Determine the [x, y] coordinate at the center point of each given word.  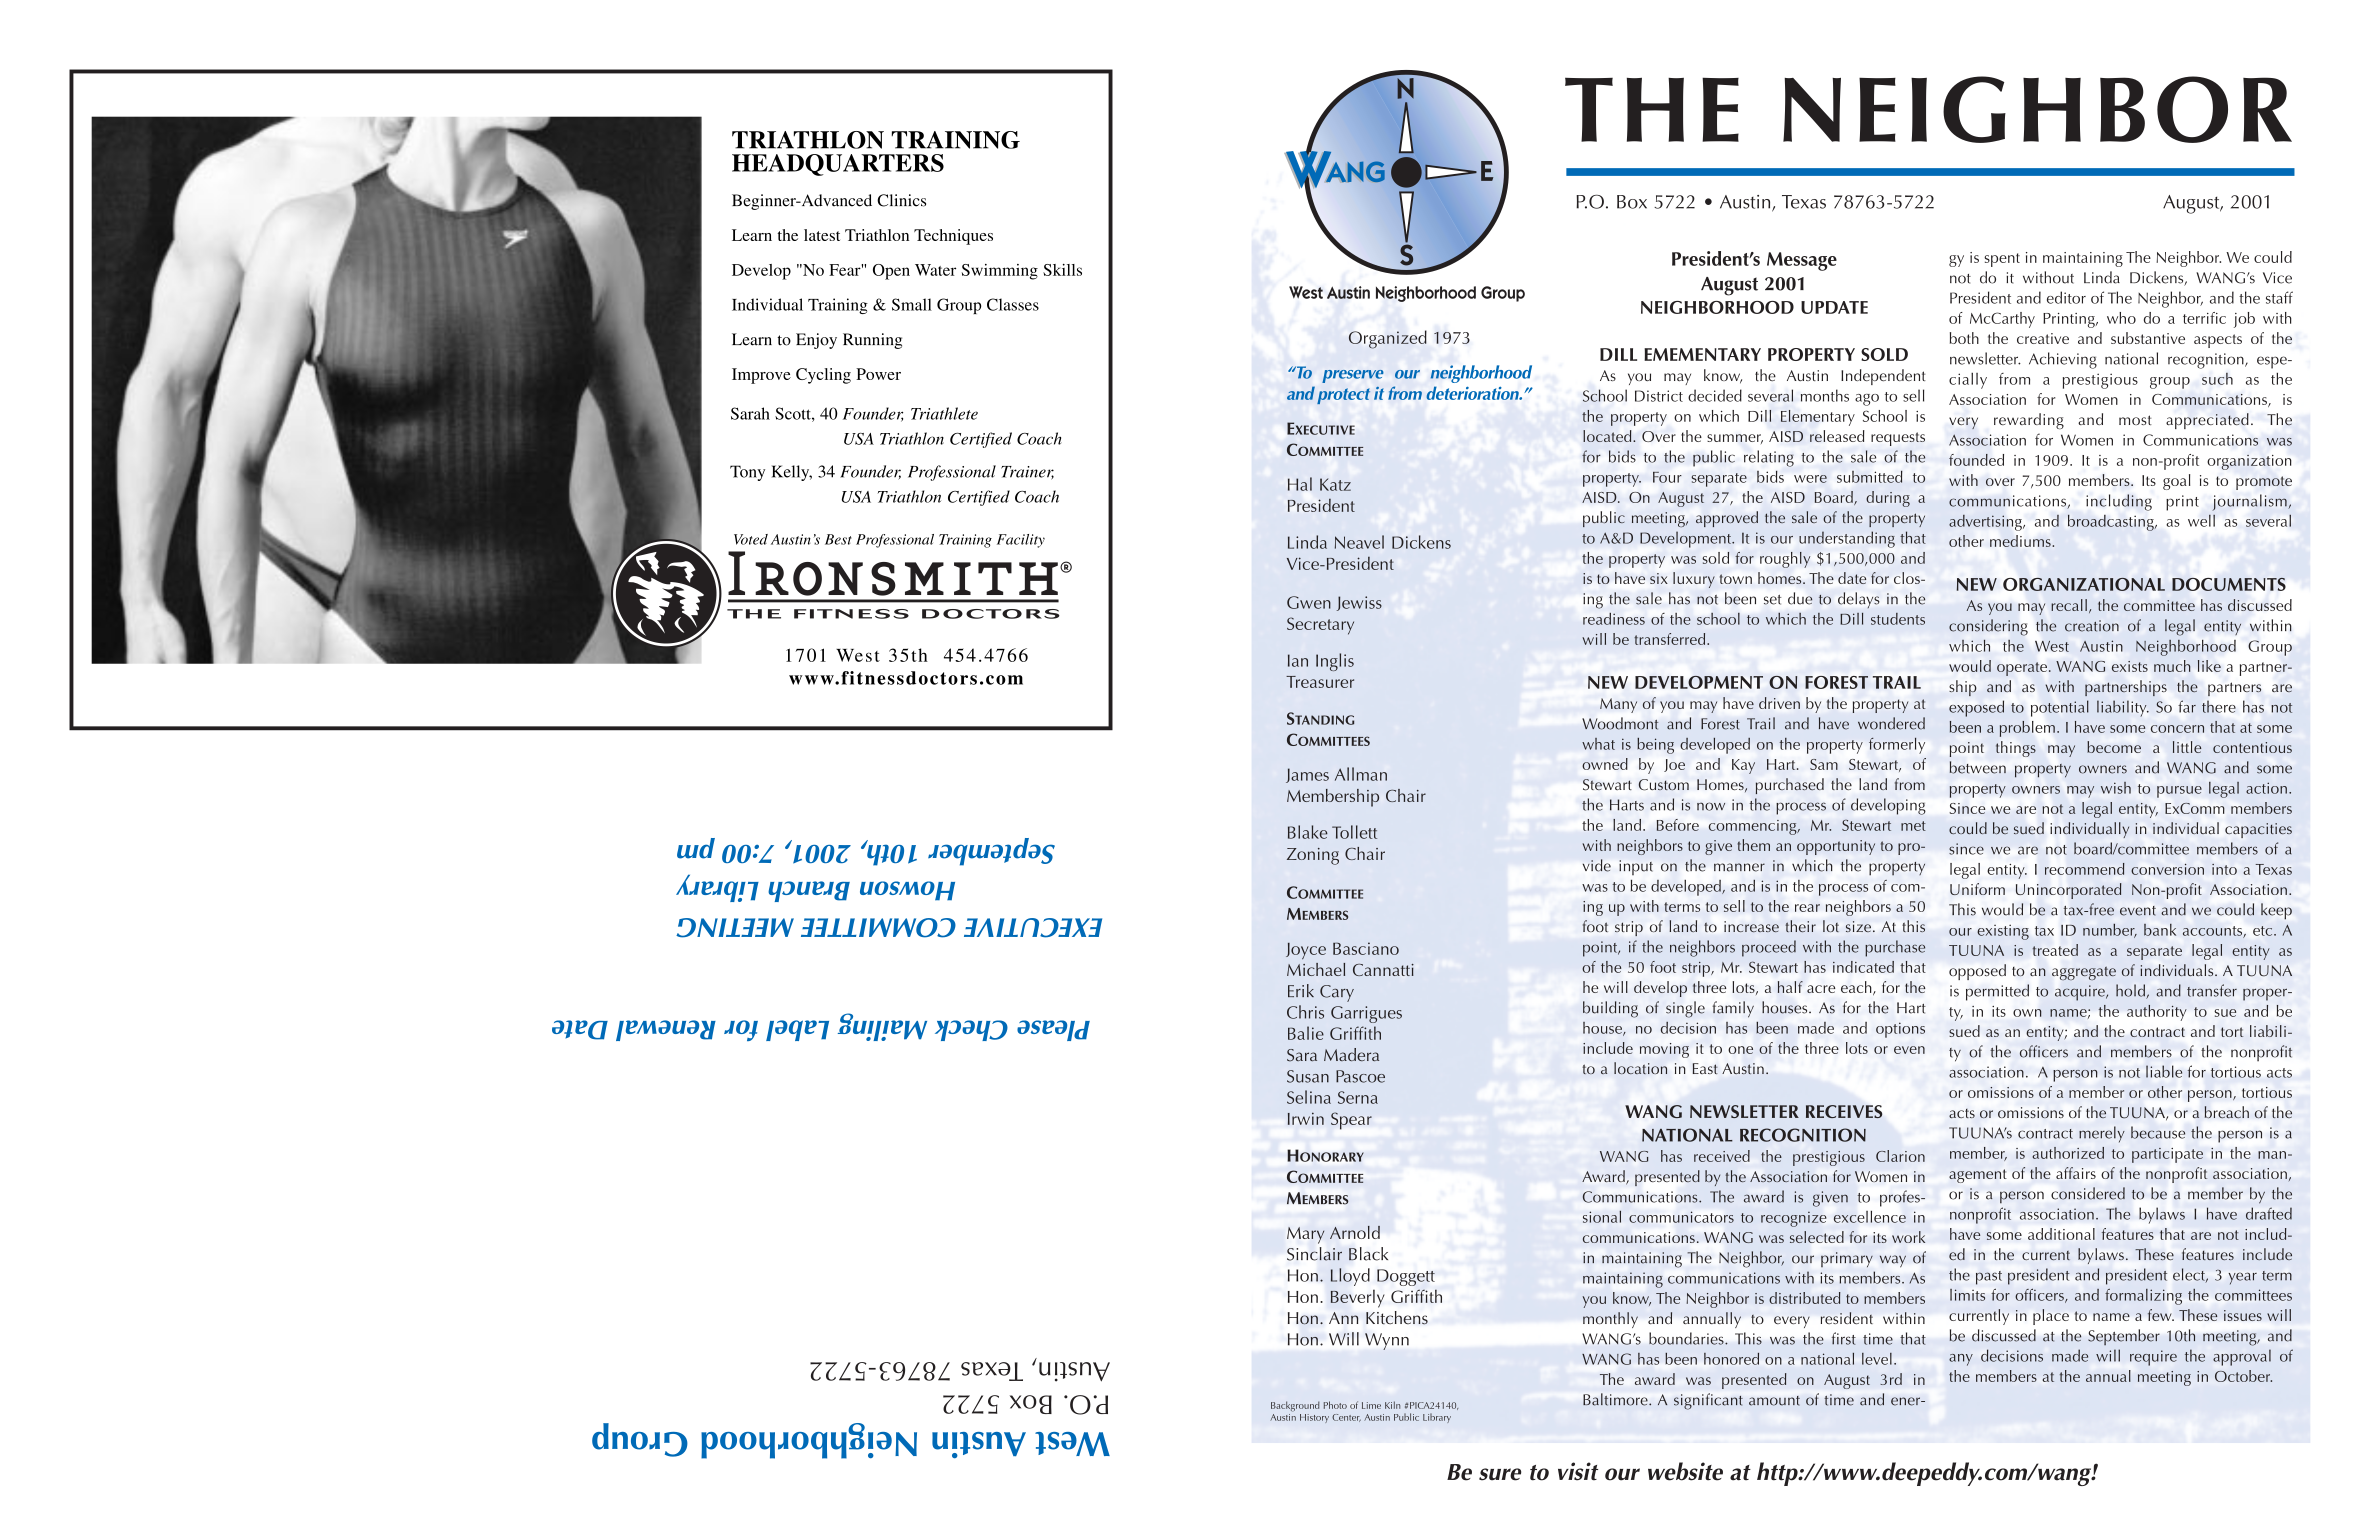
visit [1578, 1471]
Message [1802, 261]
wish [2116, 788]
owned [1605, 764]
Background [1295, 1406]
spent [2002, 260]
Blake [1308, 832]
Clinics [901, 200]
